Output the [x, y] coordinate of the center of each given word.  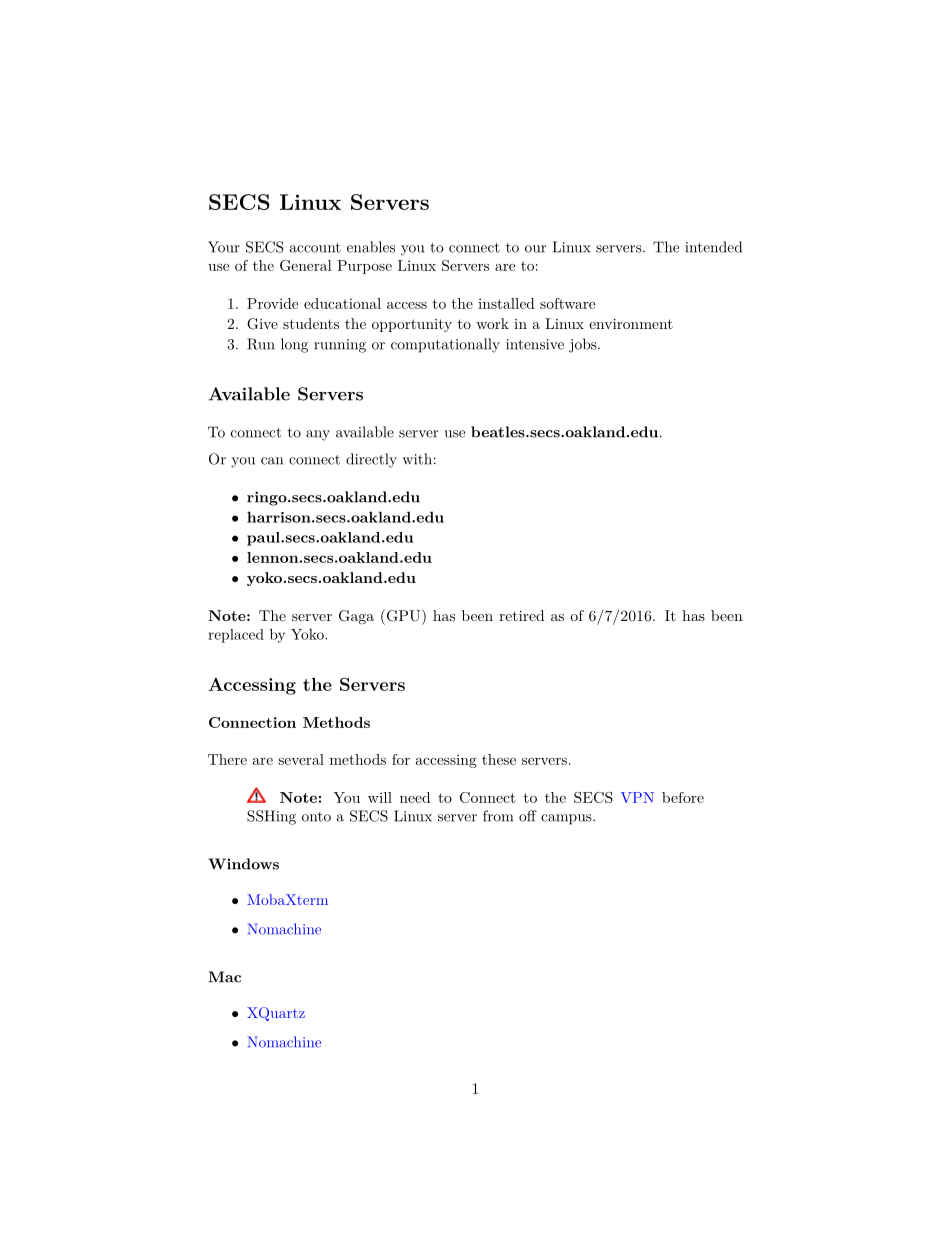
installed [506, 303]
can [272, 461]
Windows [243, 864]
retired [521, 615]
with [417, 459]
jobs [583, 345]
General [306, 265]
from [498, 816]
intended [713, 247]
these [499, 759]
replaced [236, 636]
